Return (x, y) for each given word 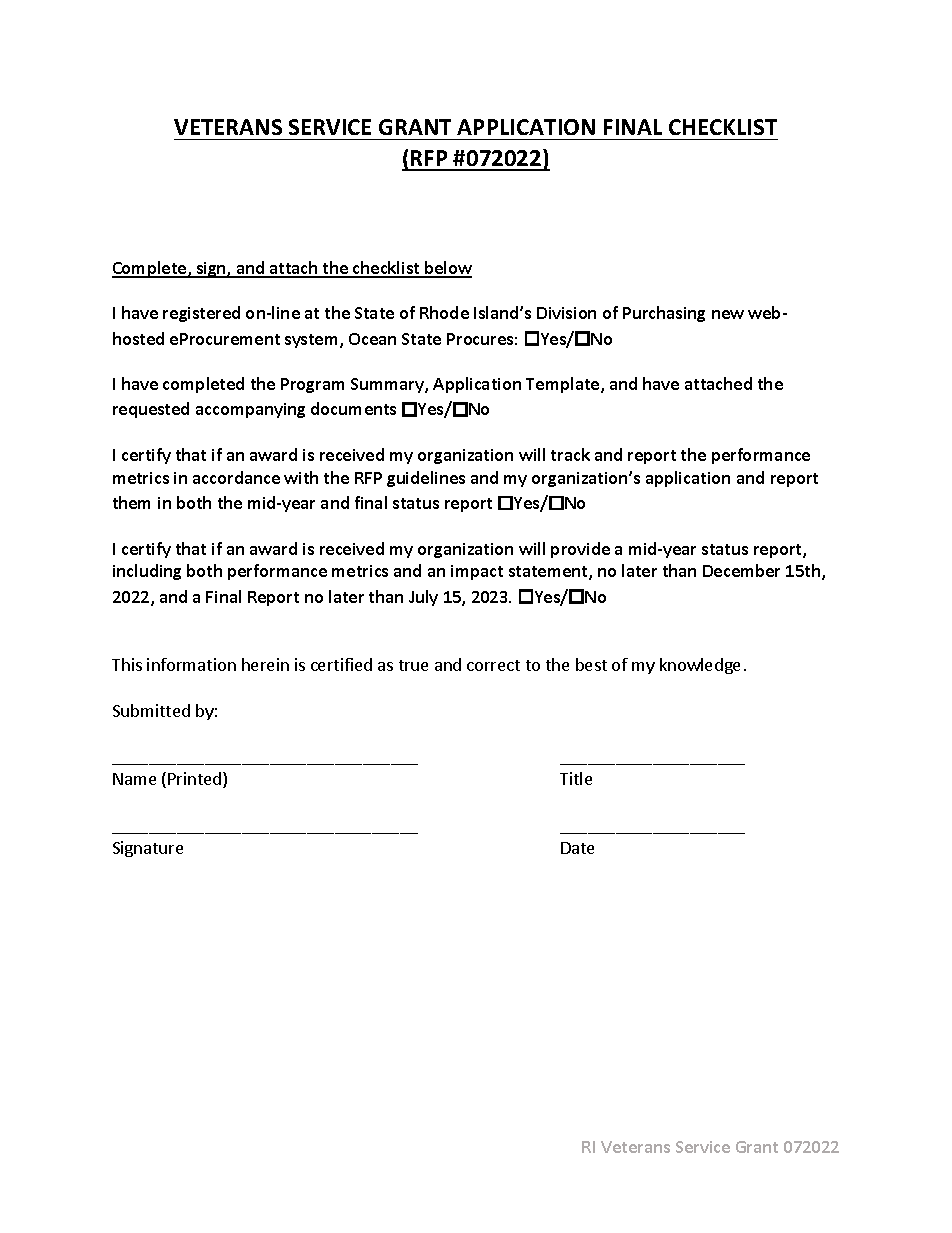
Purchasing (664, 314)
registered (201, 314)
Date (577, 848)
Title (576, 778)
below (447, 269)
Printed (196, 780)
